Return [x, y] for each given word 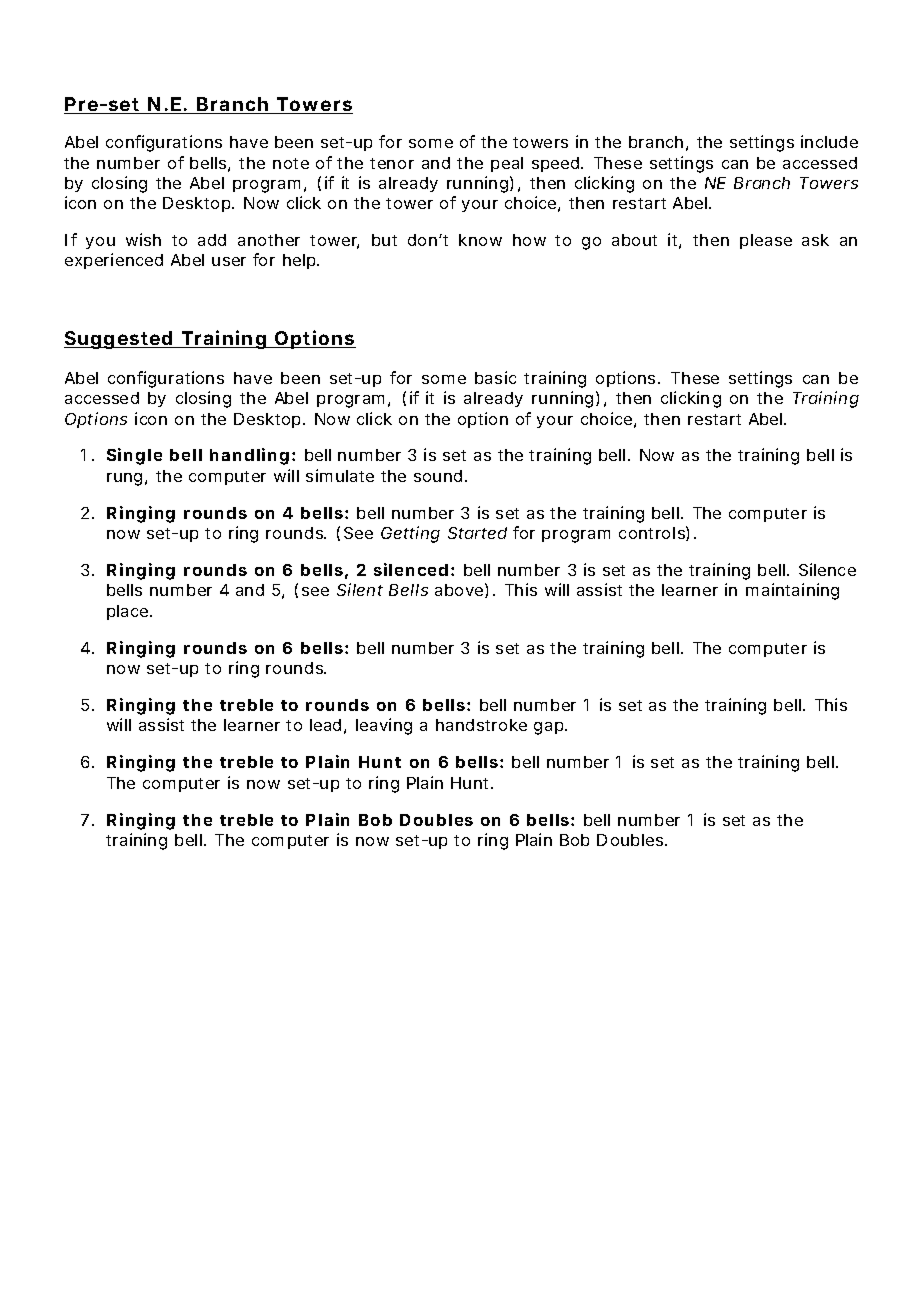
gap [550, 728]
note [291, 163]
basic [495, 377]
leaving [384, 726]
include [829, 141]
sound [438, 476]
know [480, 240]
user [229, 261]
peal [507, 164]
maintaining [792, 591]
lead [325, 725]
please [766, 241]
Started [477, 533]
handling [249, 456]
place [129, 612]
